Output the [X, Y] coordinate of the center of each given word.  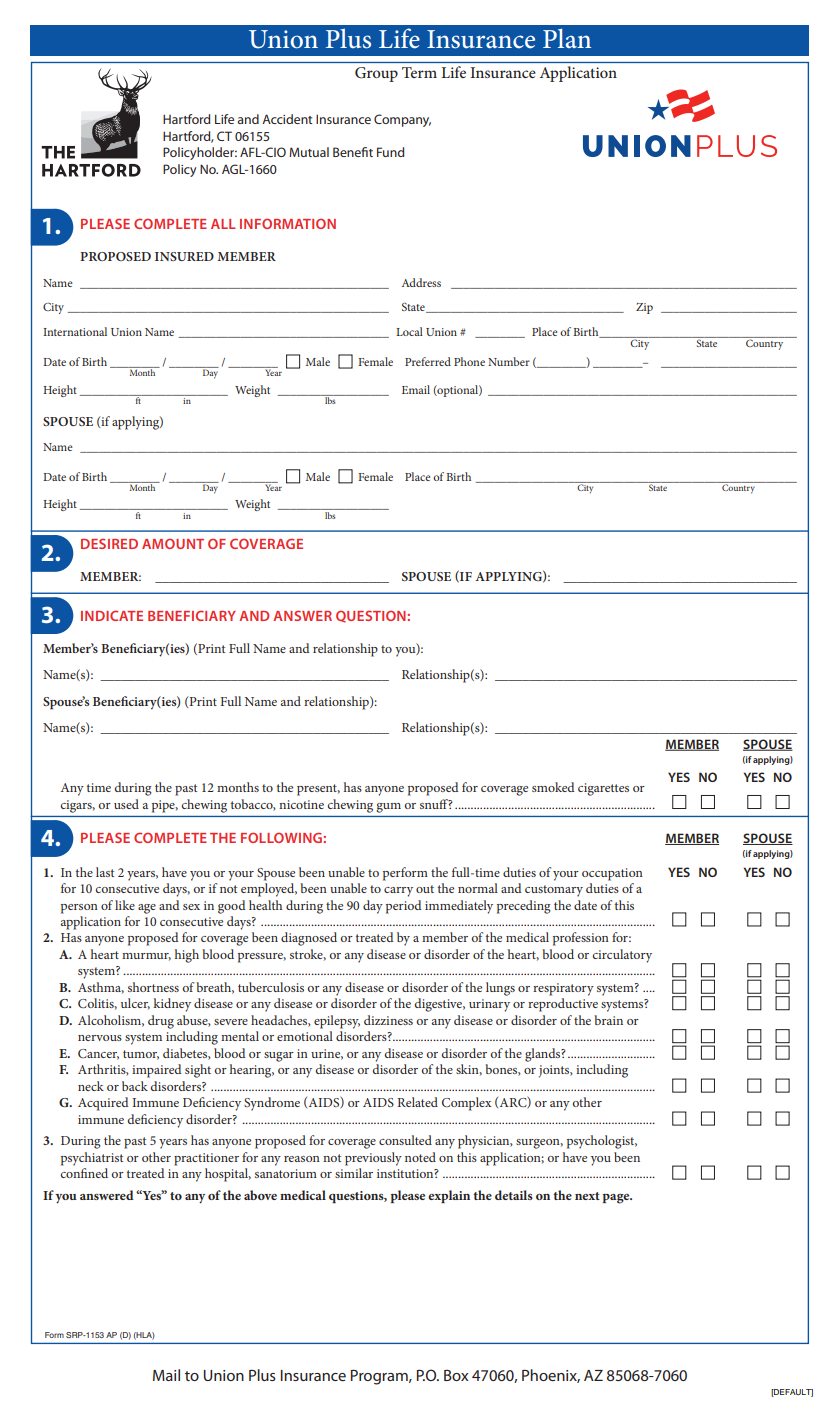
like [125, 905]
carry [398, 892]
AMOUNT [173, 543]
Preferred [428, 361]
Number [509, 361]
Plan [567, 38]
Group [376, 74]
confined [84, 1173]
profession [581, 939]
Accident [287, 119]
